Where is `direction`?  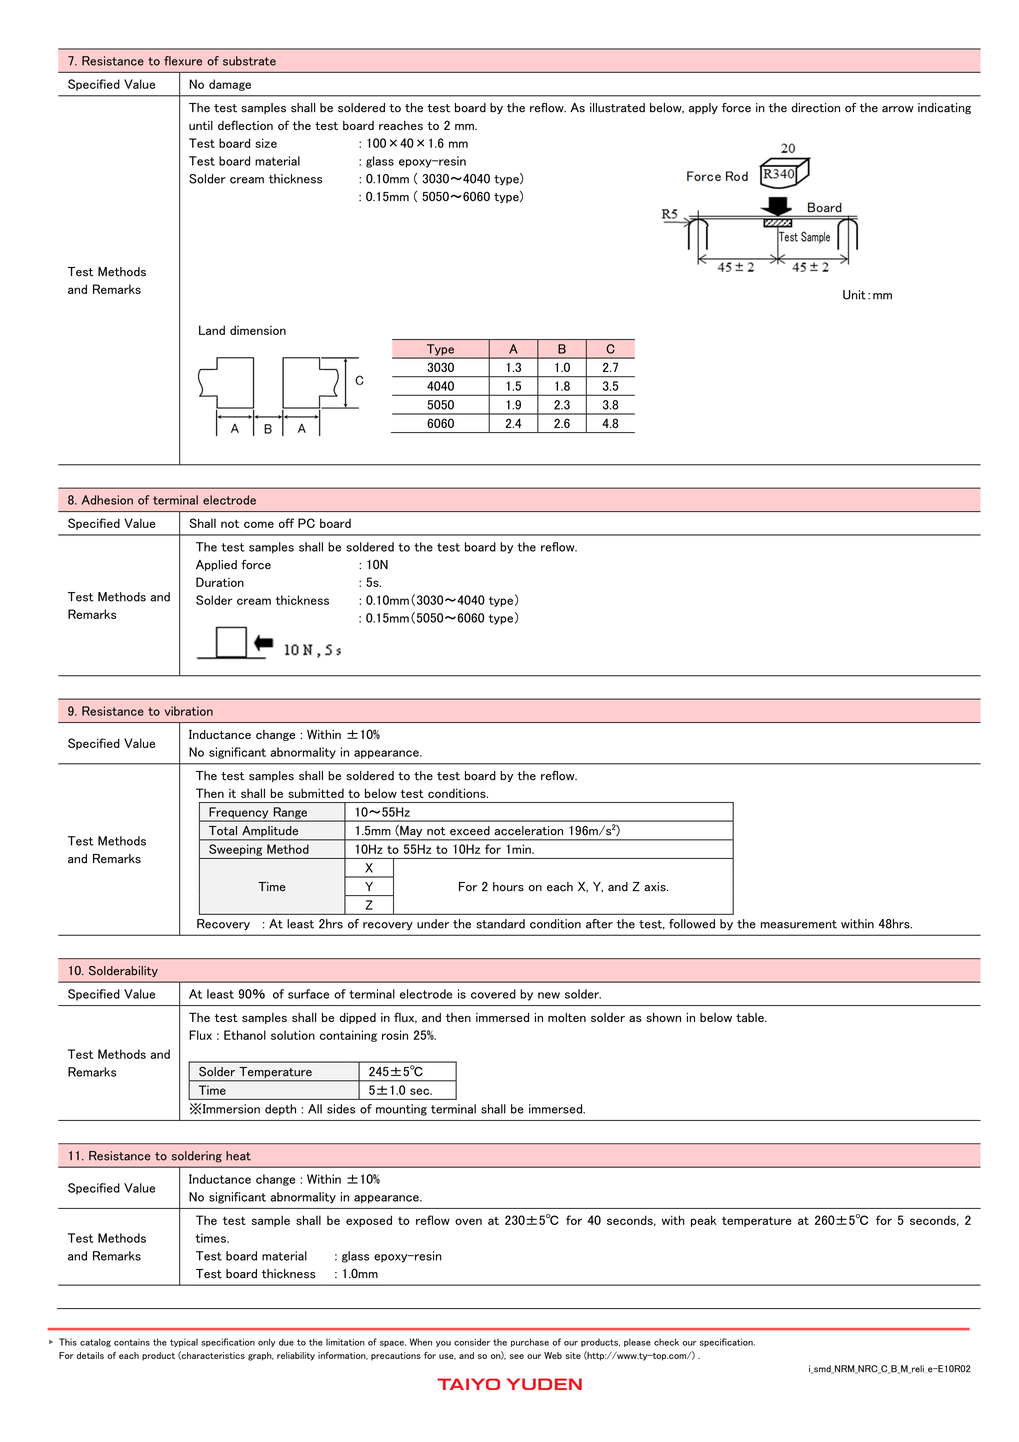 direction is located at coordinates (815, 108).
